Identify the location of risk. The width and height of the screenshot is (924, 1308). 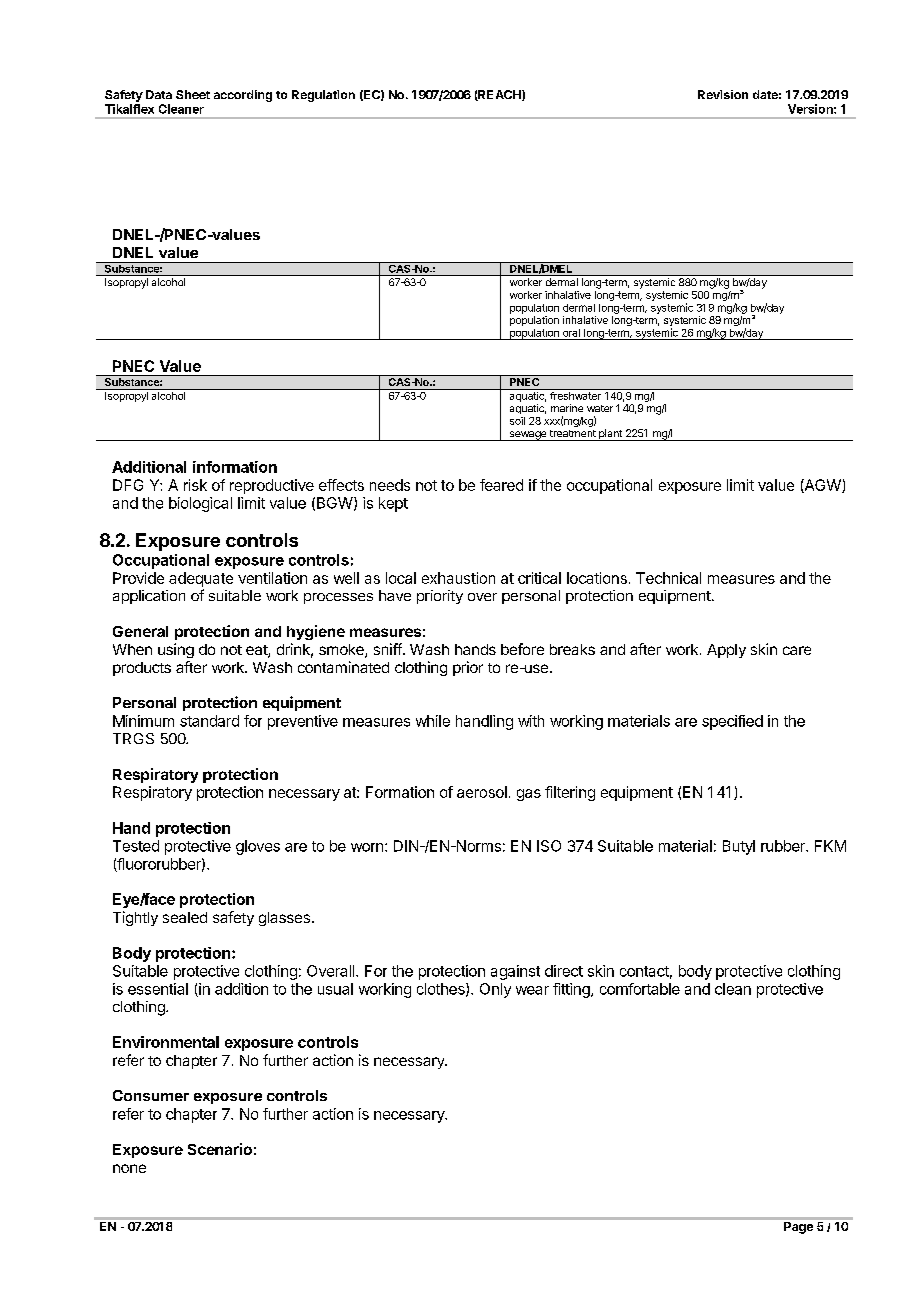
(195, 485).
